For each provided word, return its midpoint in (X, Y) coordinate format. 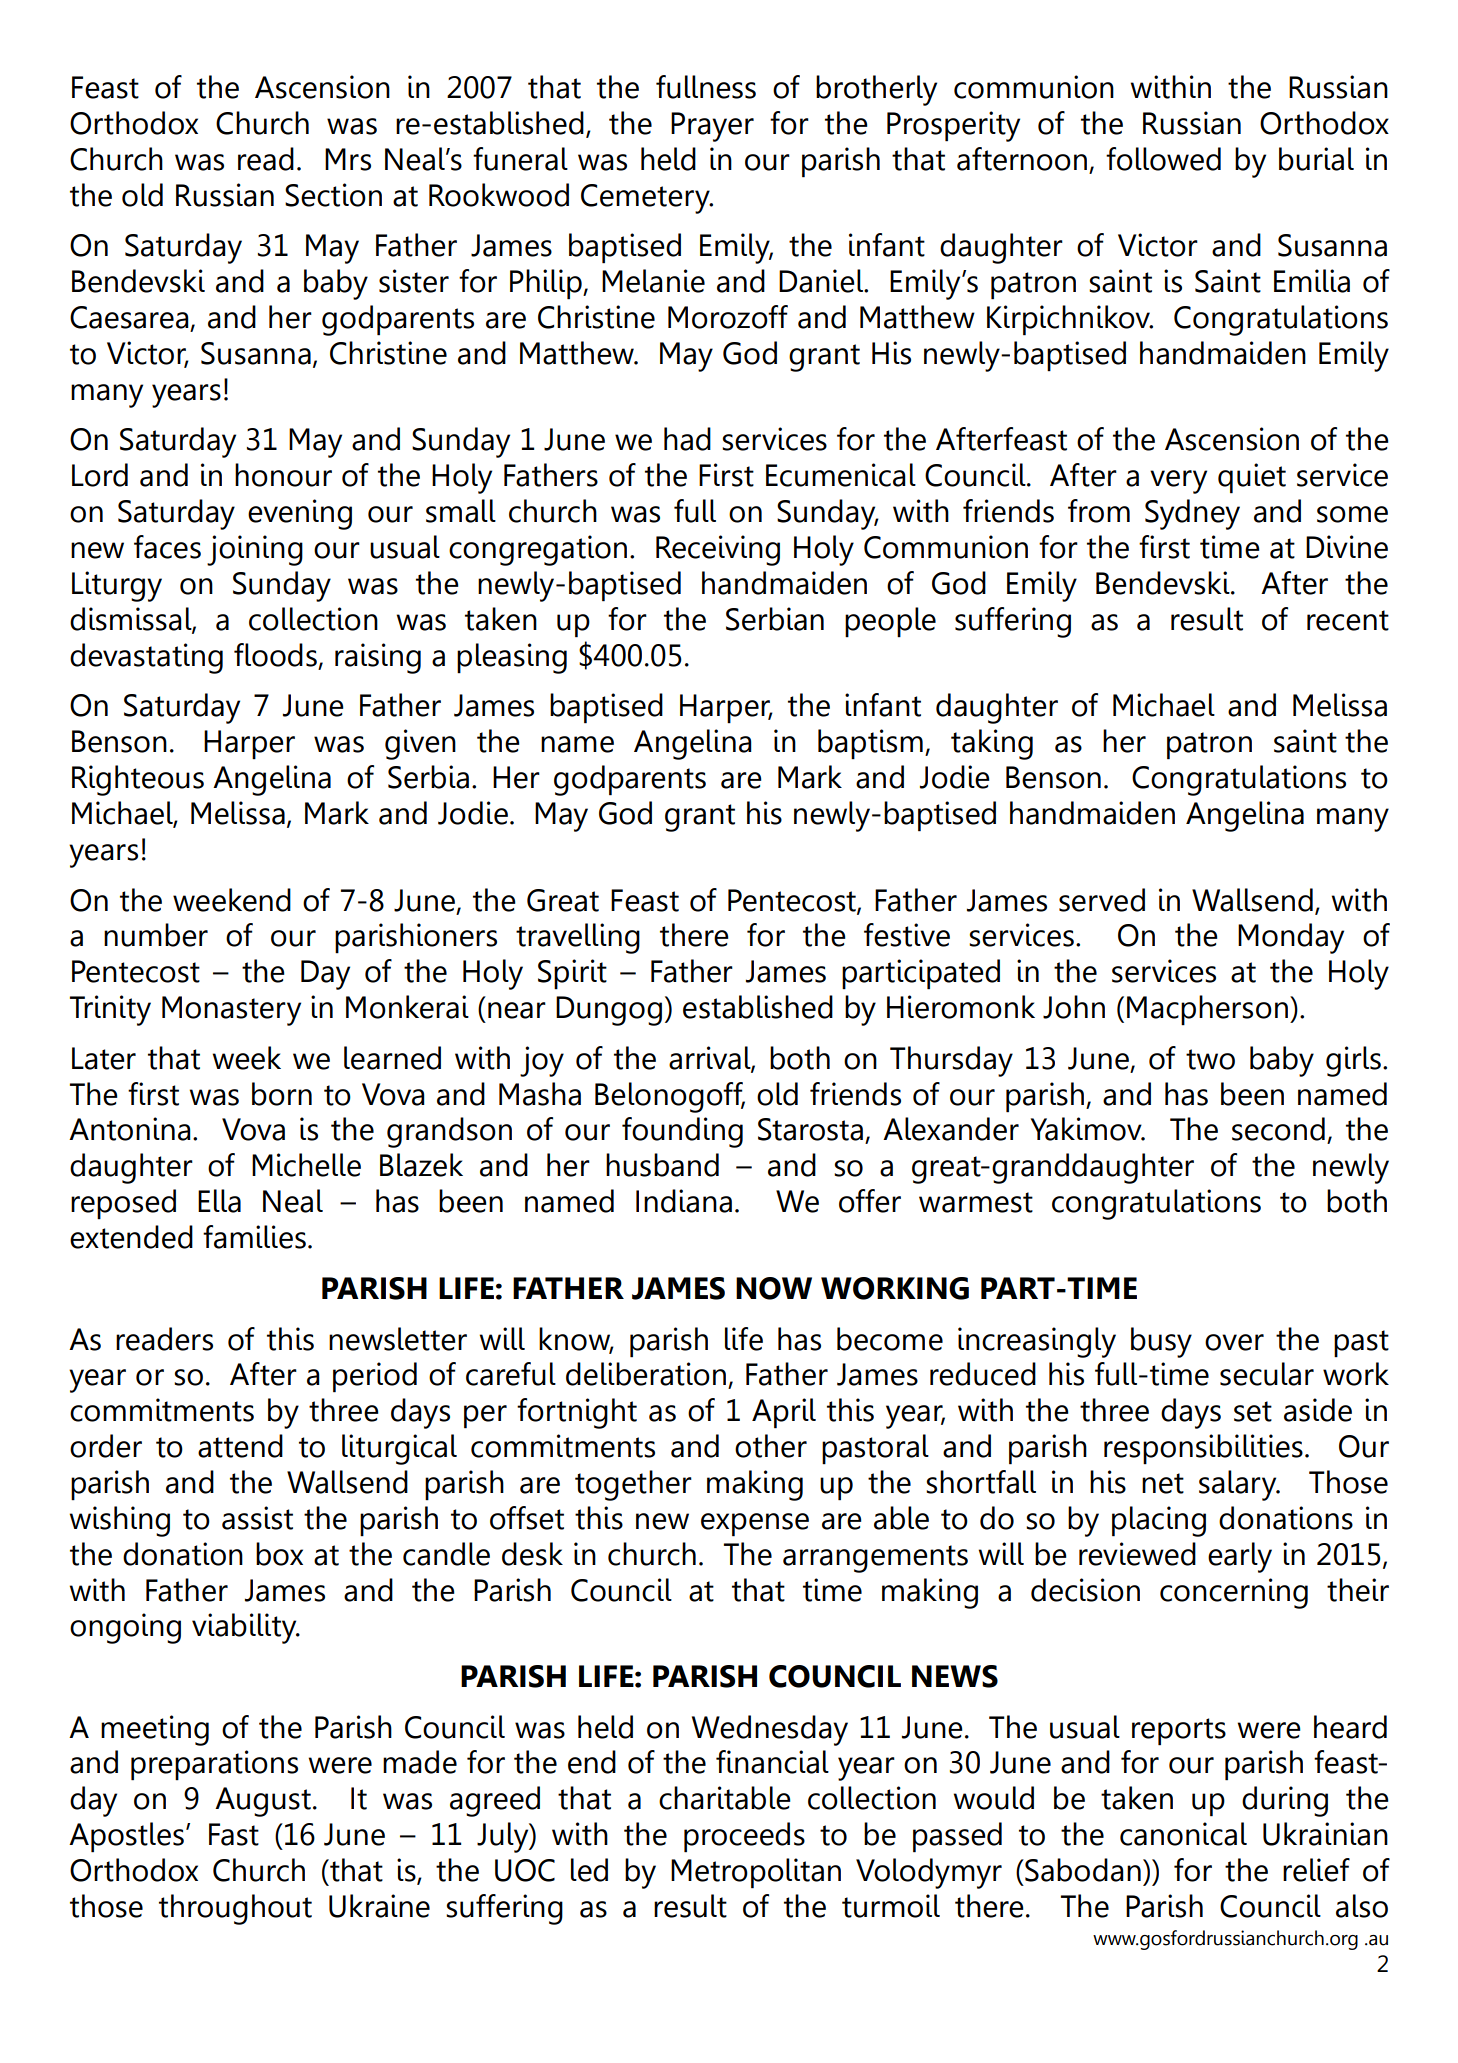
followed (1163, 159)
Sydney (1192, 514)
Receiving (718, 550)
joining (255, 550)
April (784, 1413)
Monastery (231, 1011)
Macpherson (1207, 1010)
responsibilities (1203, 1449)
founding (682, 1132)
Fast (234, 1834)
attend (240, 1446)
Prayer (712, 127)
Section (333, 195)
